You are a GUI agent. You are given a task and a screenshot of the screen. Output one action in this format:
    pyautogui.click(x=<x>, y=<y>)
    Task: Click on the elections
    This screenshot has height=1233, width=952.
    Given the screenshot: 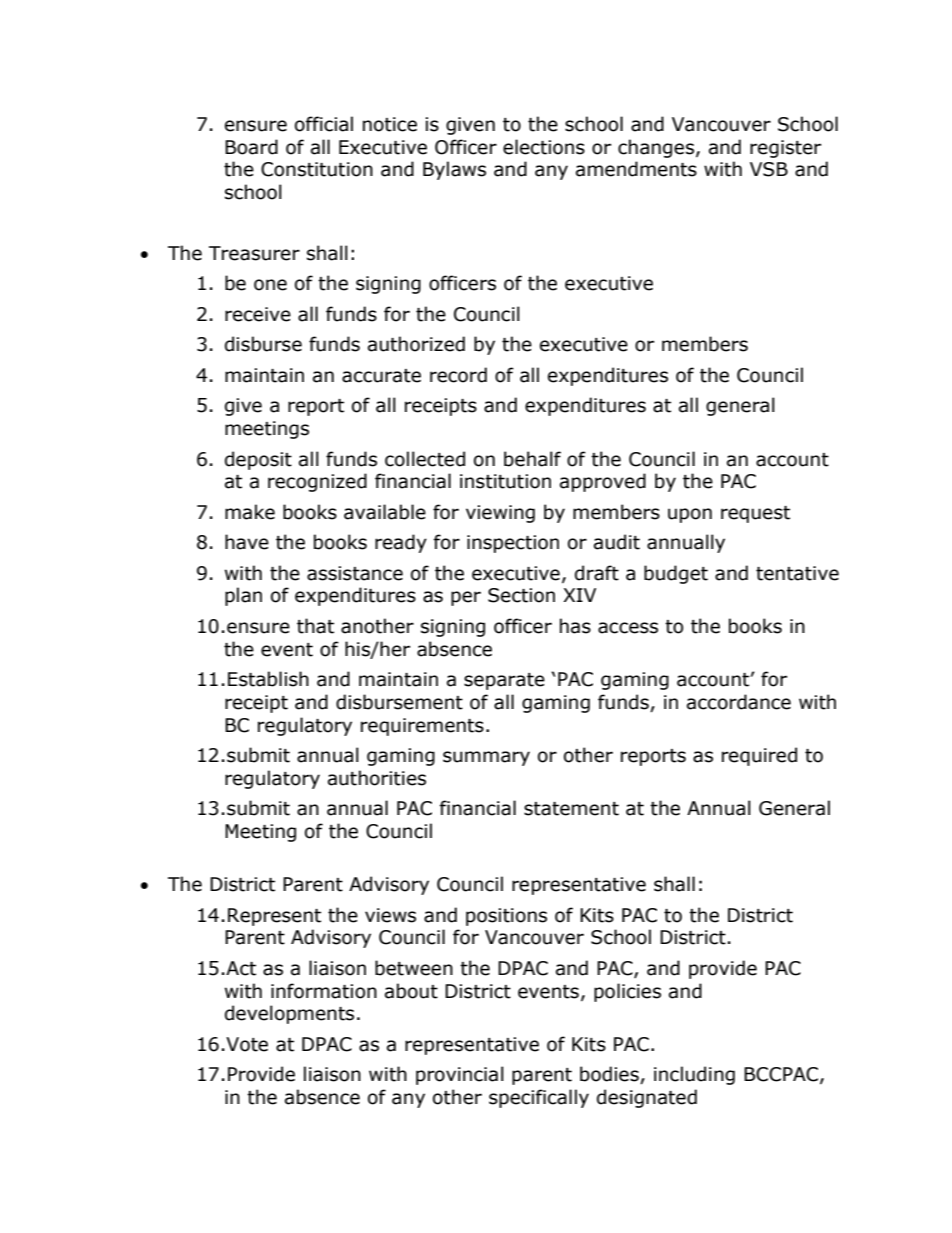 What is the action you would take?
    pyautogui.click(x=544, y=147)
